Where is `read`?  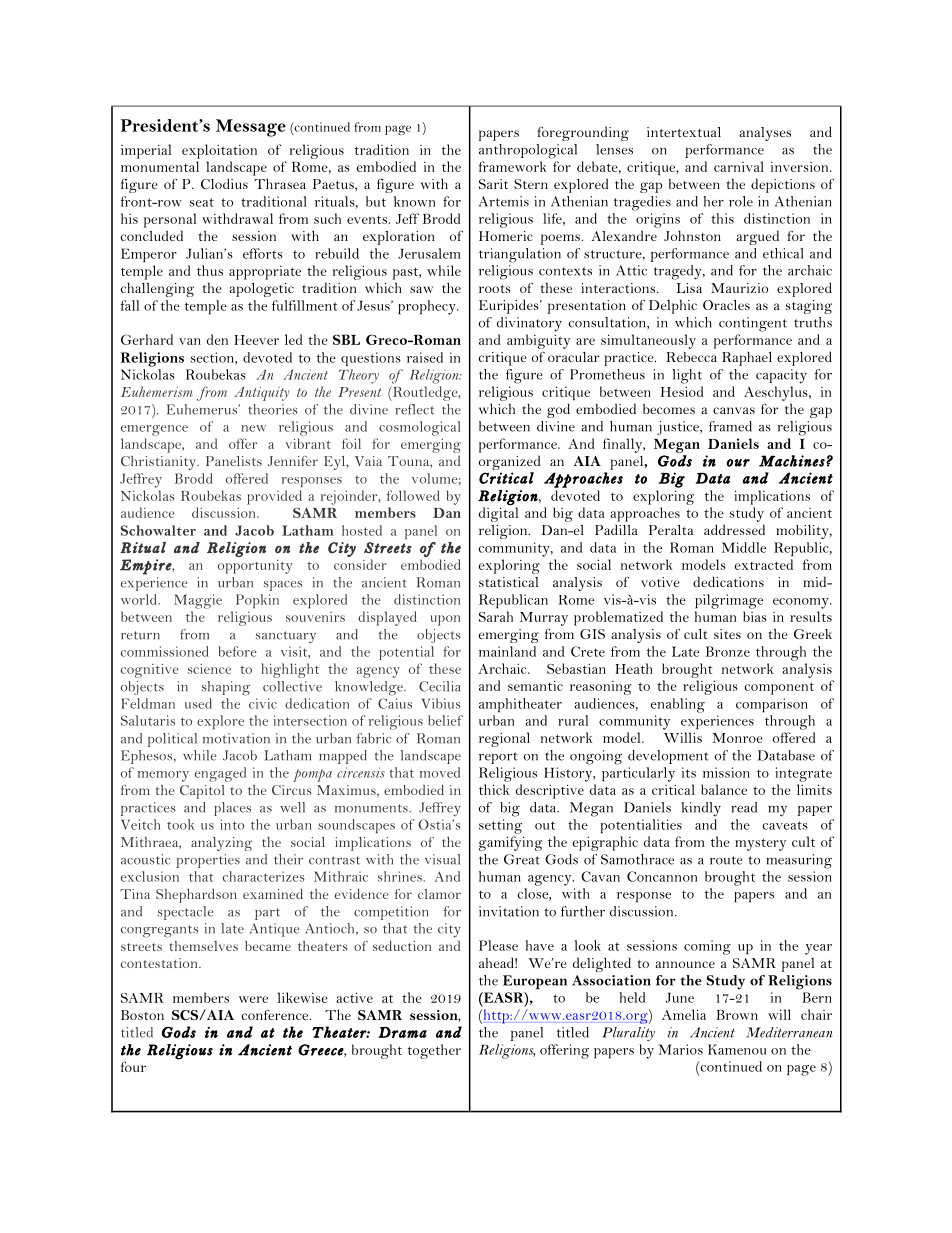
read is located at coordinates (744, 807).
